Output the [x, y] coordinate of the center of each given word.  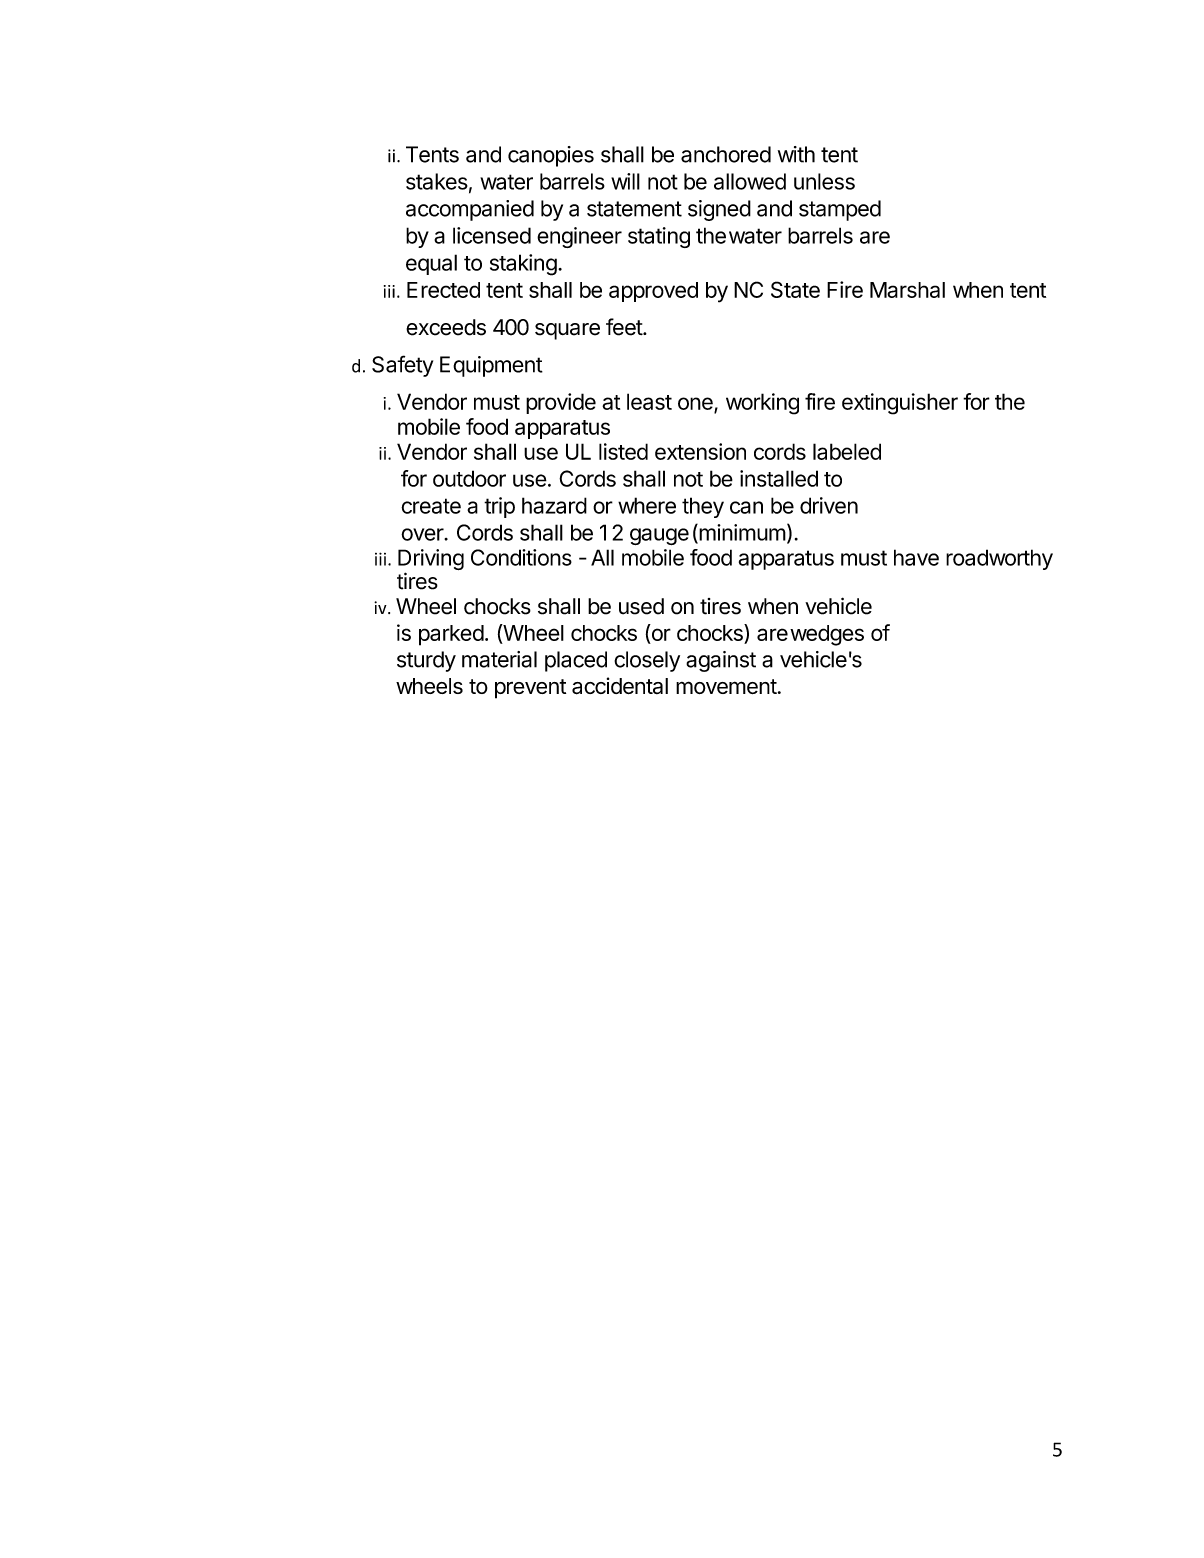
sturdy [426, 661]
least [649, 401]
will [625, 181]
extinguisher [900, 404]
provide [561, 403]
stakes [437, 181]
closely [647, 661]
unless [824, 181]
